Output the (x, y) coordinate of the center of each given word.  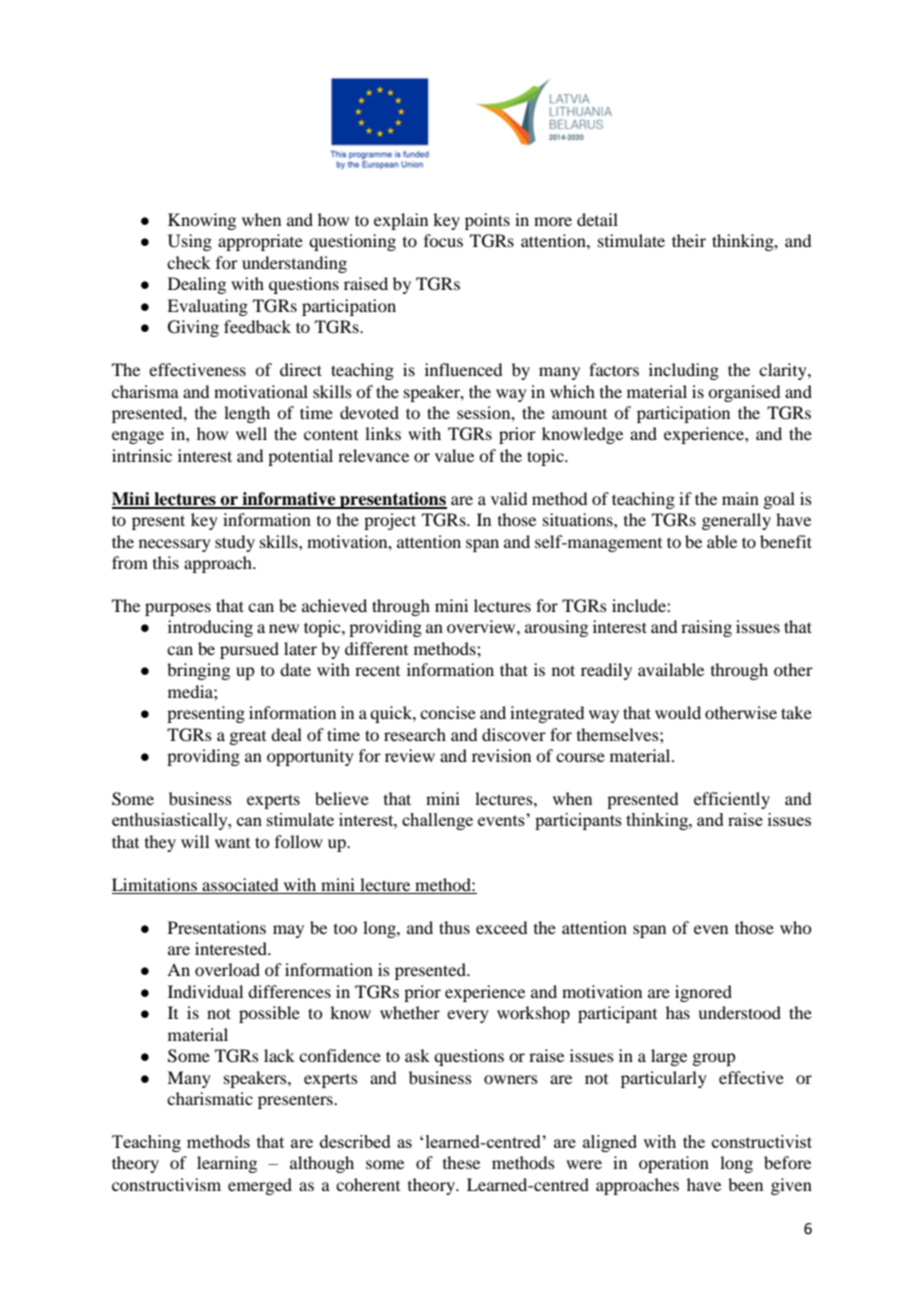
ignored (703, 993)
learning (227, 1164)
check (189, 262)
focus (443, 240)
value (454, 455)
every (468, 1016)
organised (744, 393)
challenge (437, 821)
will (195, 841)
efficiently (732, 800)
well (251, 433)
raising (706, 628)
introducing (210, 628)
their (689, 240)
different (376, 648)
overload (227, 969)
